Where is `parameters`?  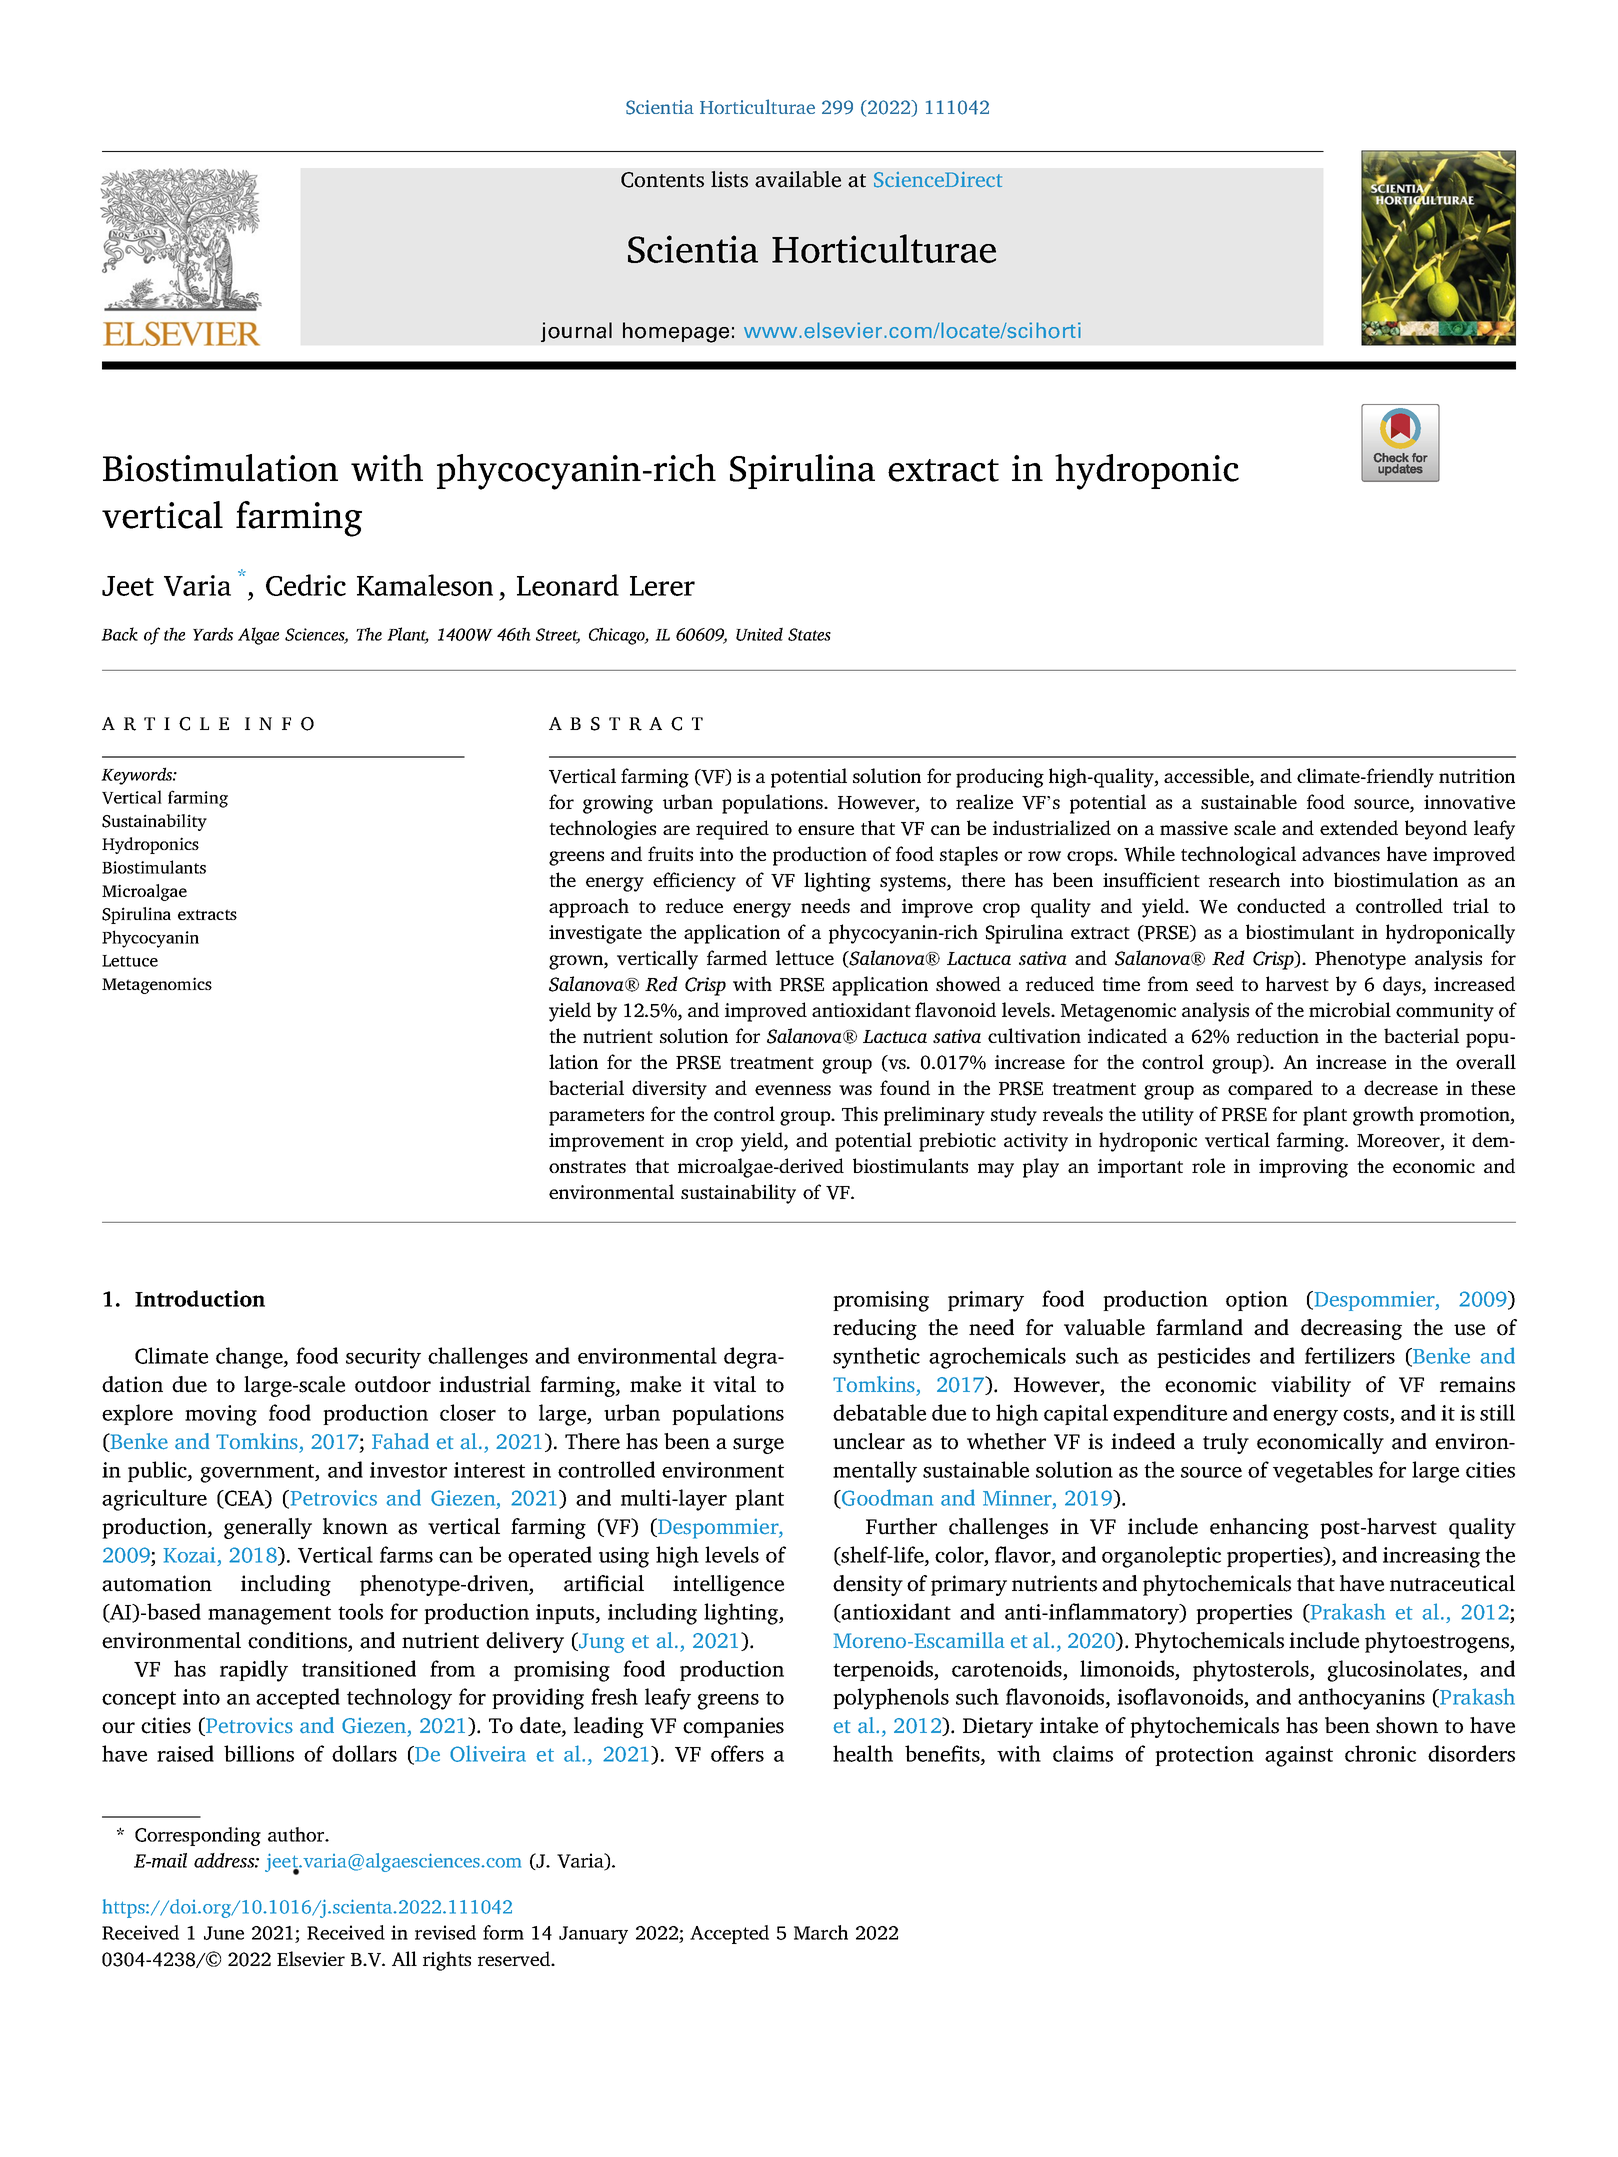 parameters is located at coordinates (596, 1117).
